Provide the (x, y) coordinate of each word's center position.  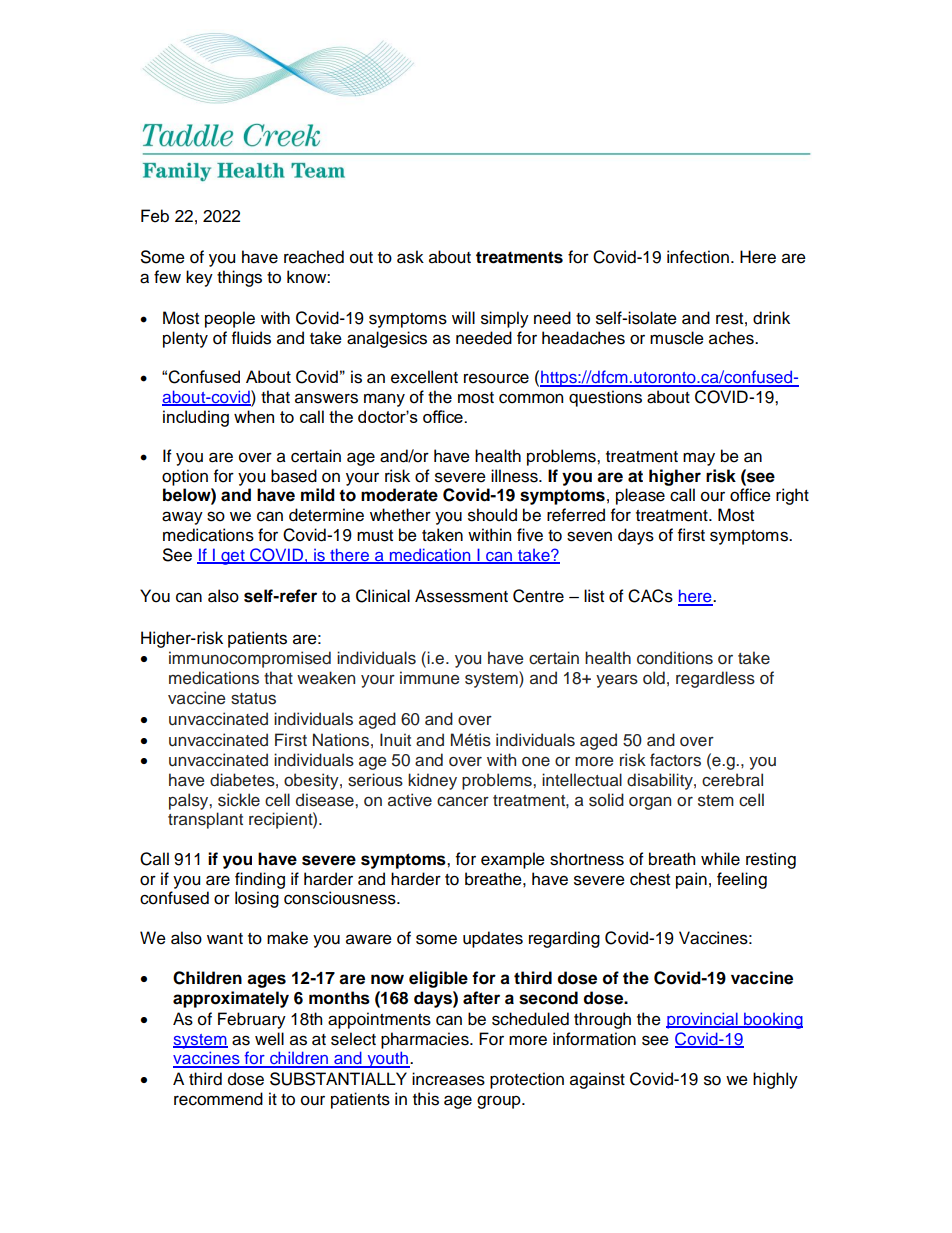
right (792, 496)
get (233, 557)
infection (698, 257)
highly (775, 1080)
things (239, 278)
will (463, 317)
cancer (463, 802)
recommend (218, 1099)
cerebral (732, 780)
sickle (239, 800)
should (492, 515)
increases (448, 1079)
